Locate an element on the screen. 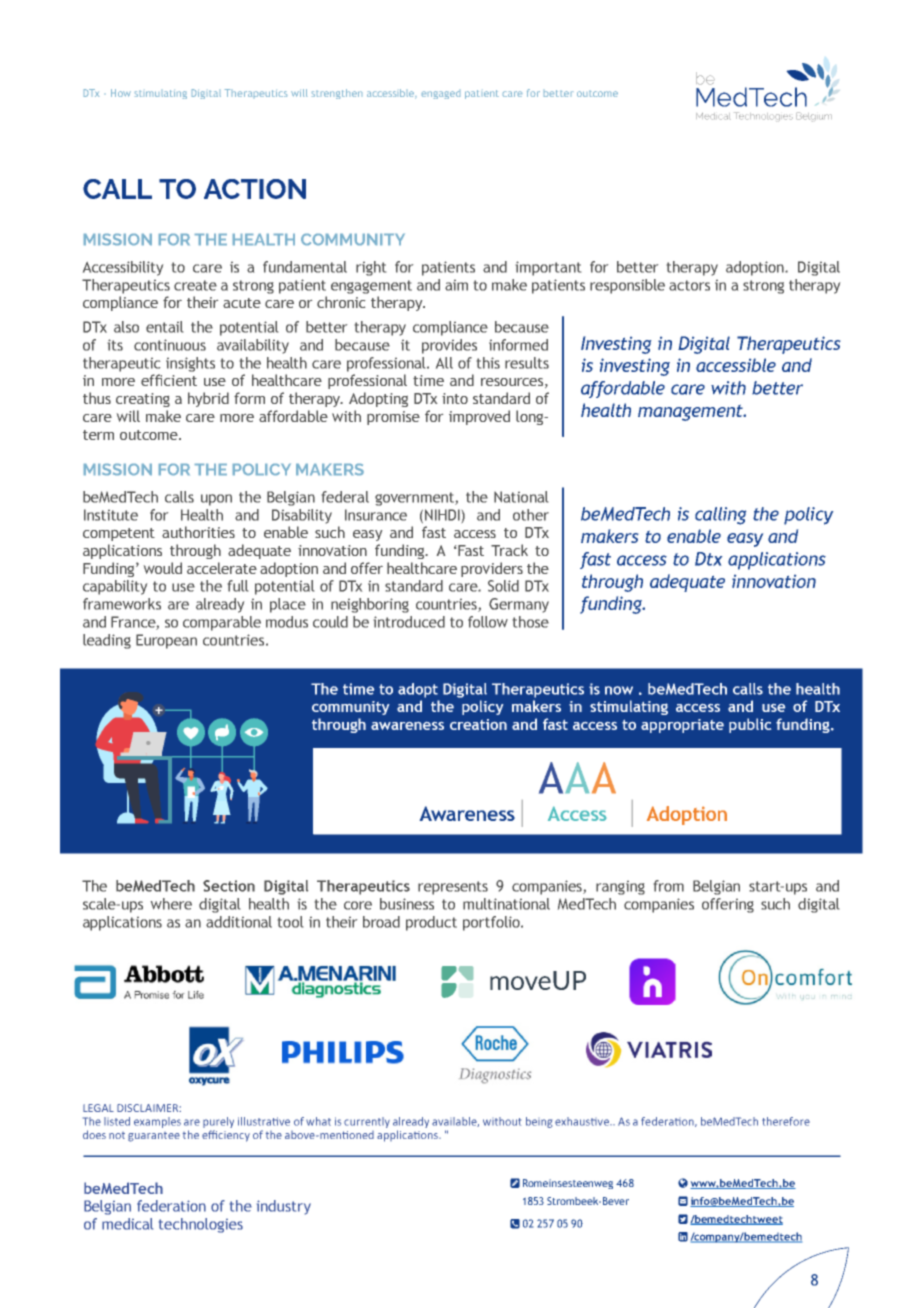 This screenshot has height=1308, width=924. European is located at coordinates (166, 641).
